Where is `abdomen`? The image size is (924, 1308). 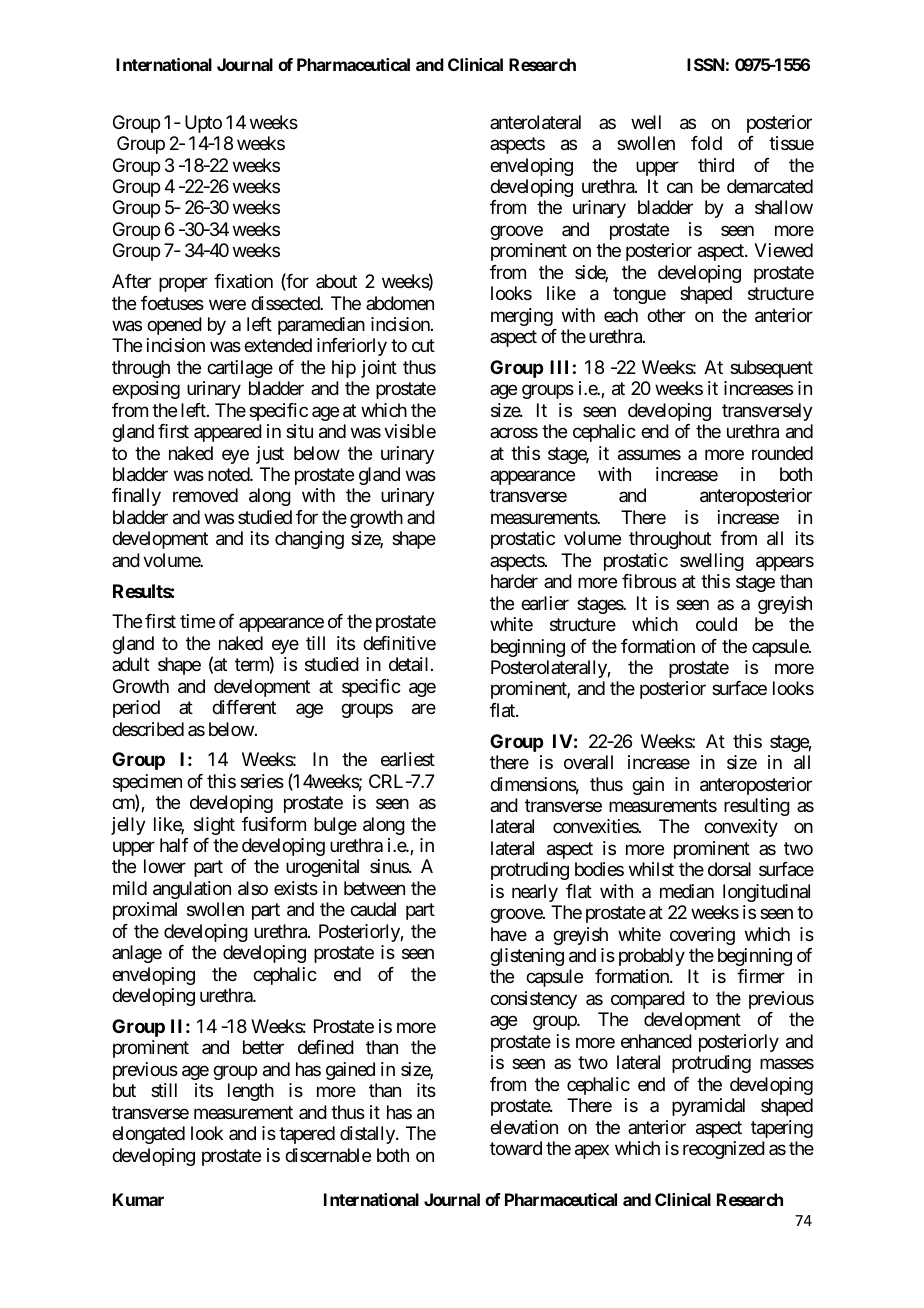 abdomen is located at coordinates (400, 303).
